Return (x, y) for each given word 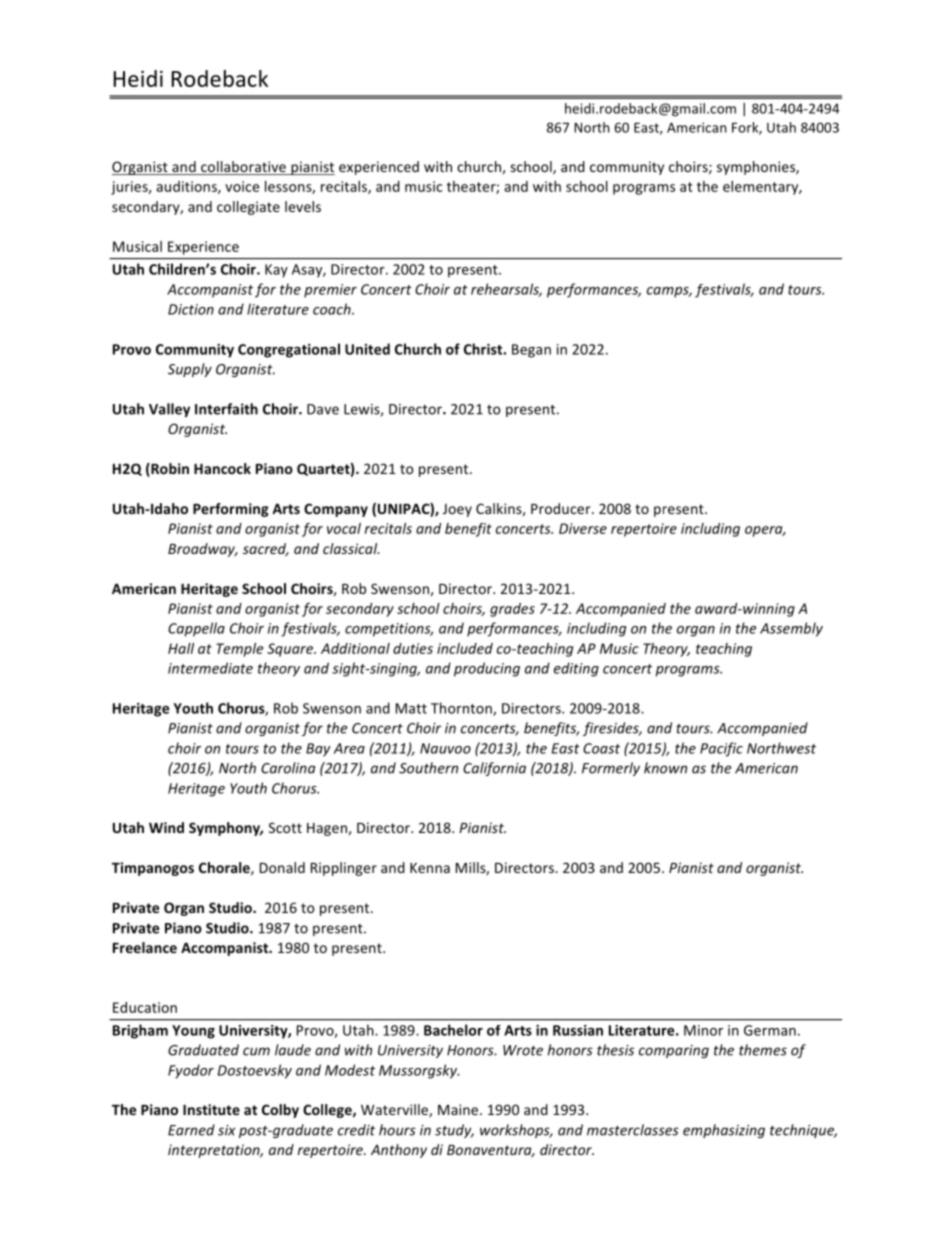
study (454, 1131)
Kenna (430, 868)
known (665, 768)
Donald (282, 867)
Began (531, 351)
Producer (562, 508)
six (226, 1130)
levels (303, 206)
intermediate (210, 668)
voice (242, 186)
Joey (457, 510)
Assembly (791, 629)
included (465, 648)
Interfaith (226, 409)
